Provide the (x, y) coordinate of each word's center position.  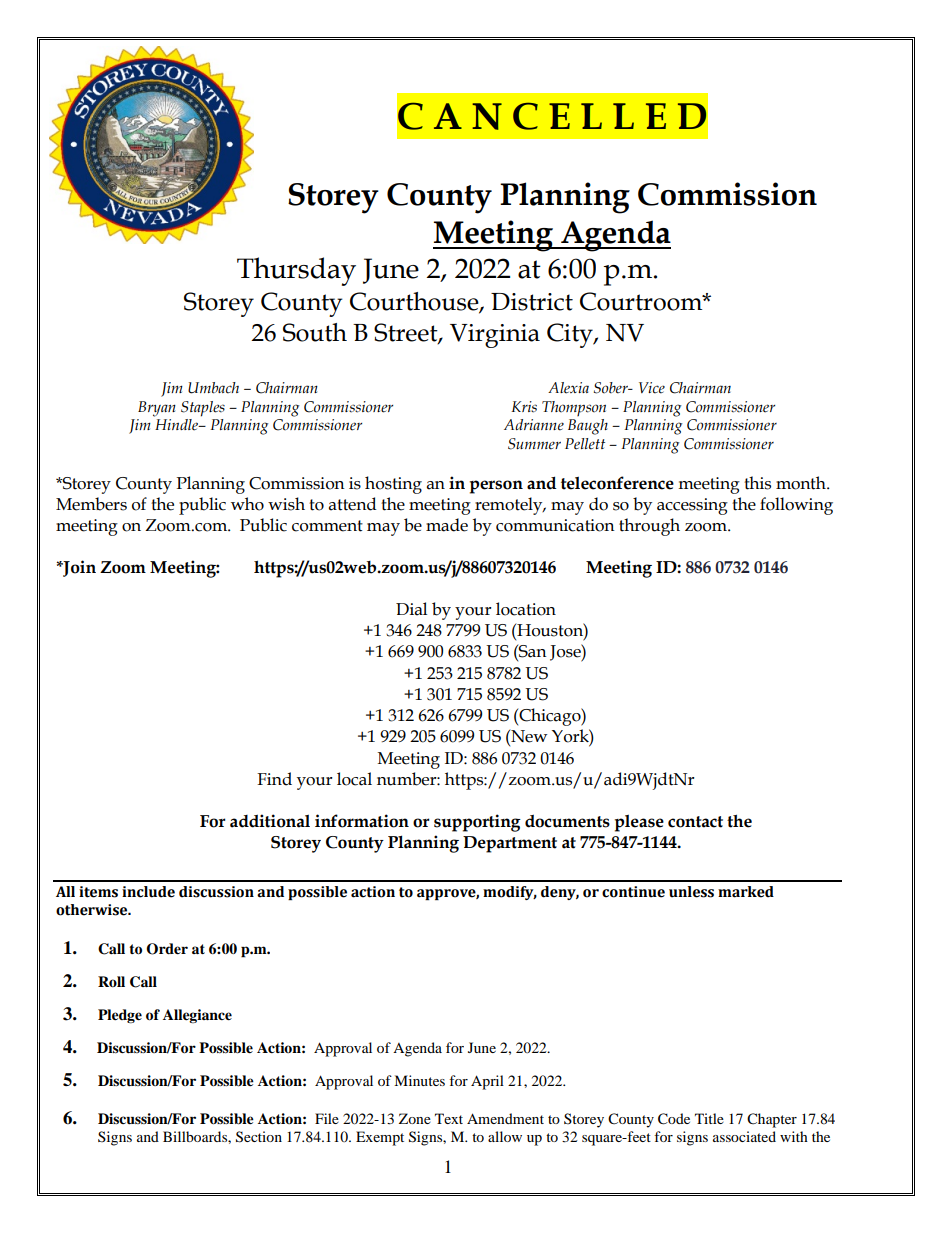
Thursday (296, 271)
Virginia (495, 336)
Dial (411, 609)
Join (78, 568)
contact (695, 822)
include (148, 892)
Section (259, 1137)
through (649, 527)
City (571, 335)
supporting (477, 823)
